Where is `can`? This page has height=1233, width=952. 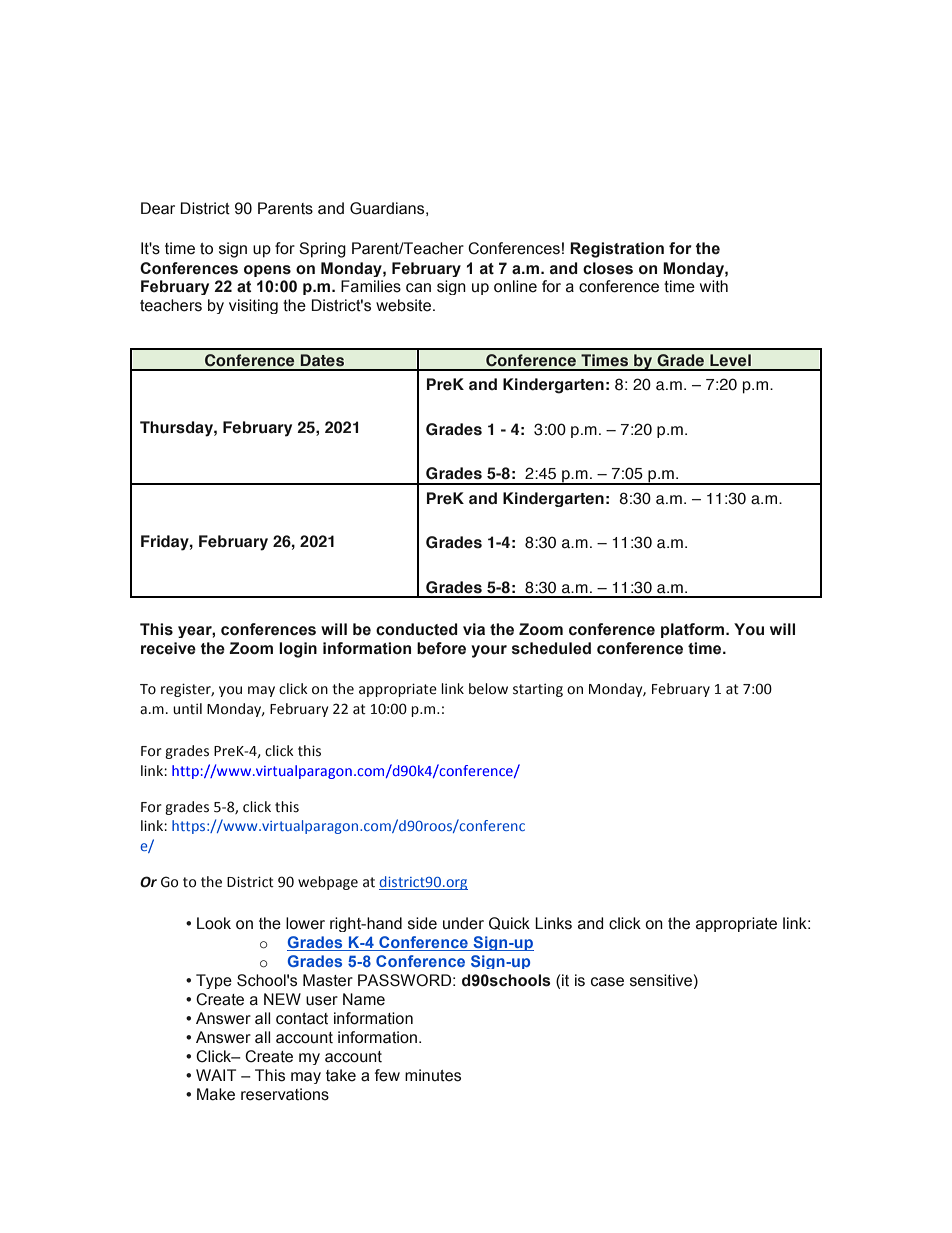
can is located at coordinates (418, 288).
